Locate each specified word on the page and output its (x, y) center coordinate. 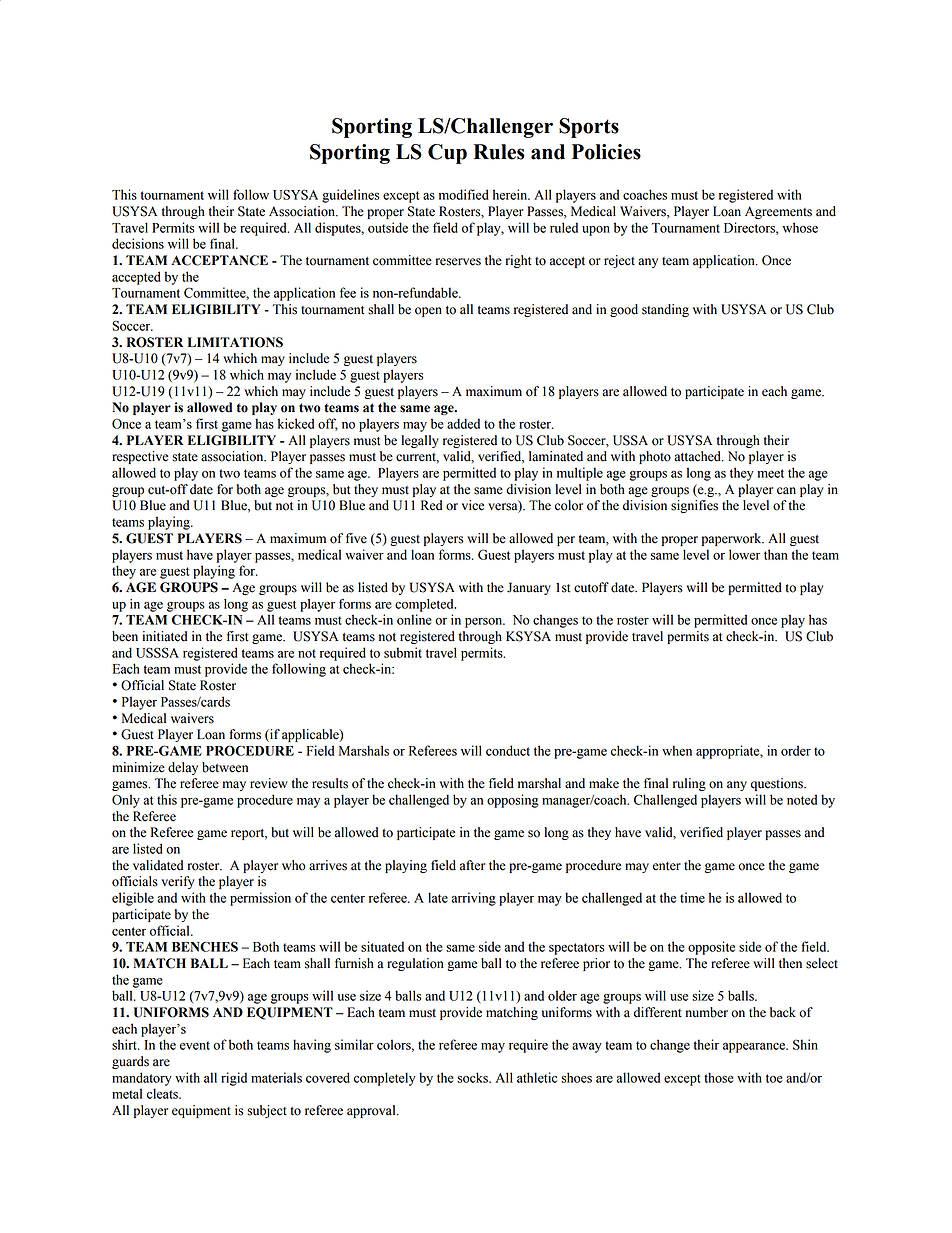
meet (771, 473)
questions (778, 784)
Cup (447, 154)
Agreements (778, 212)
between (225, 767)
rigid (234, 1079)
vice (473, 505)
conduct (508, 750)
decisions (138, 243)
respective (140, 457)
